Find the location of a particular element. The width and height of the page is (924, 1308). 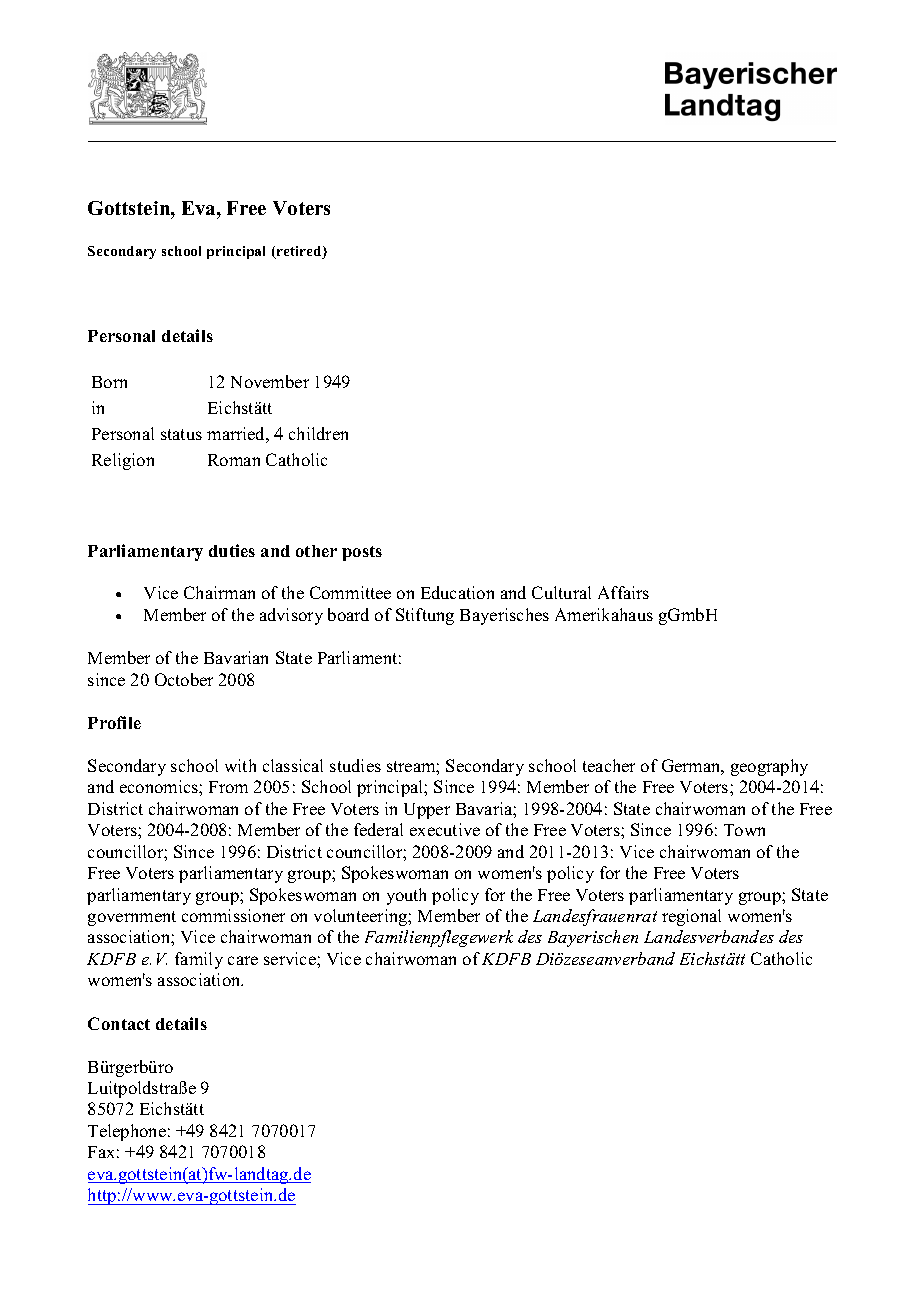

Town is located at coordinates (744, 830).
